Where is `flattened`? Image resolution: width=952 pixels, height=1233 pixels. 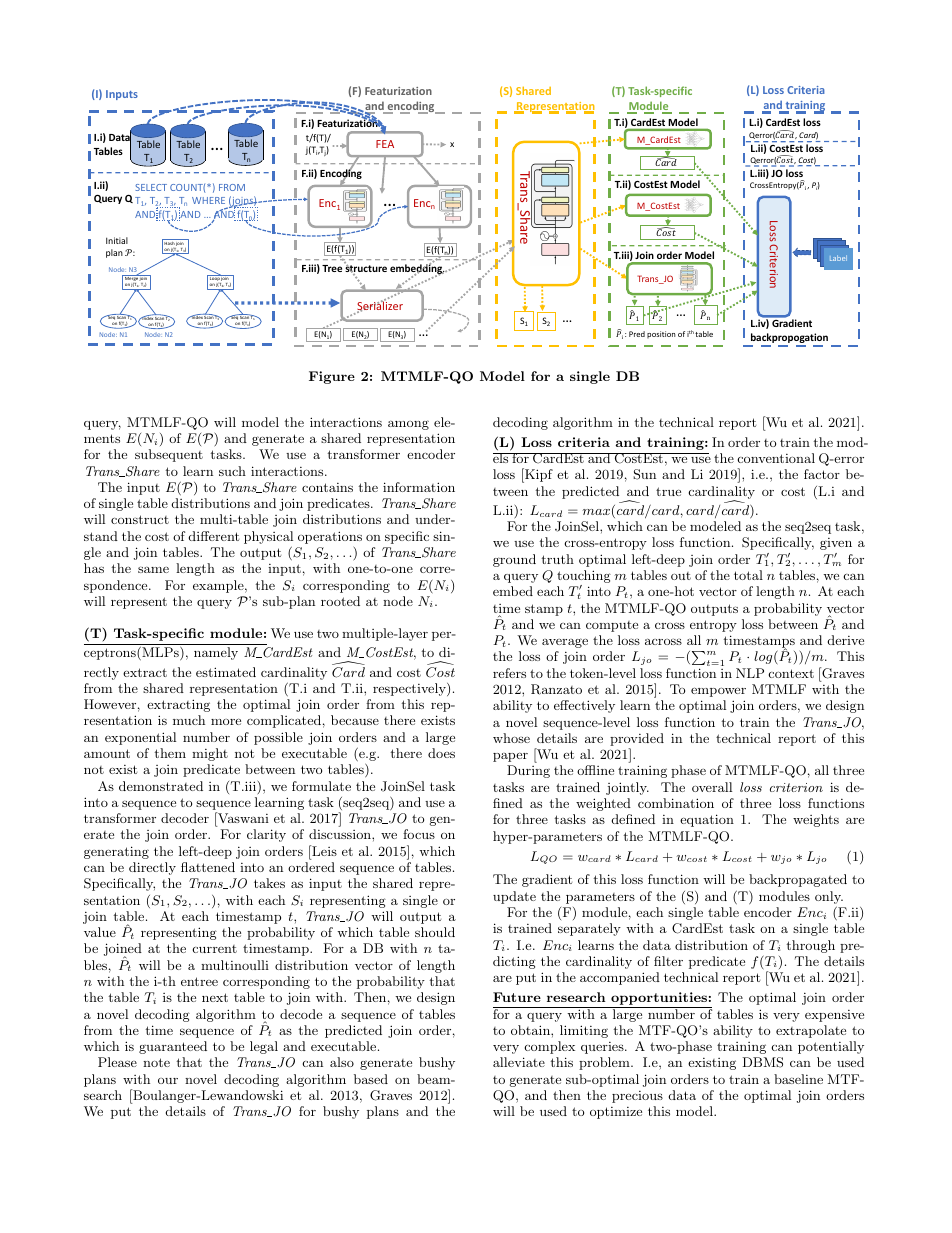 flattened is located at coordinates (208, 867).
